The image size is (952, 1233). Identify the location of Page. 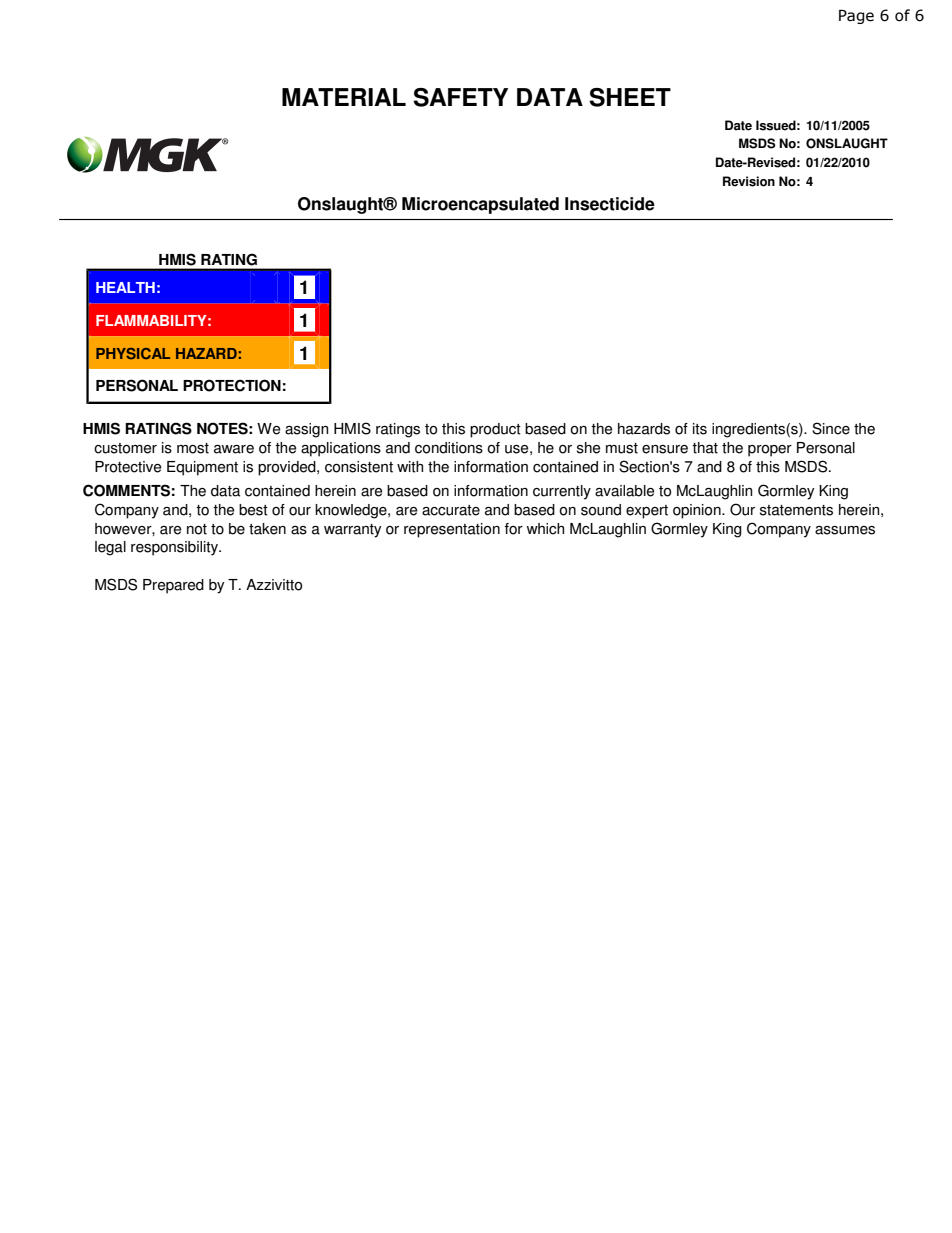
(856, 17).
